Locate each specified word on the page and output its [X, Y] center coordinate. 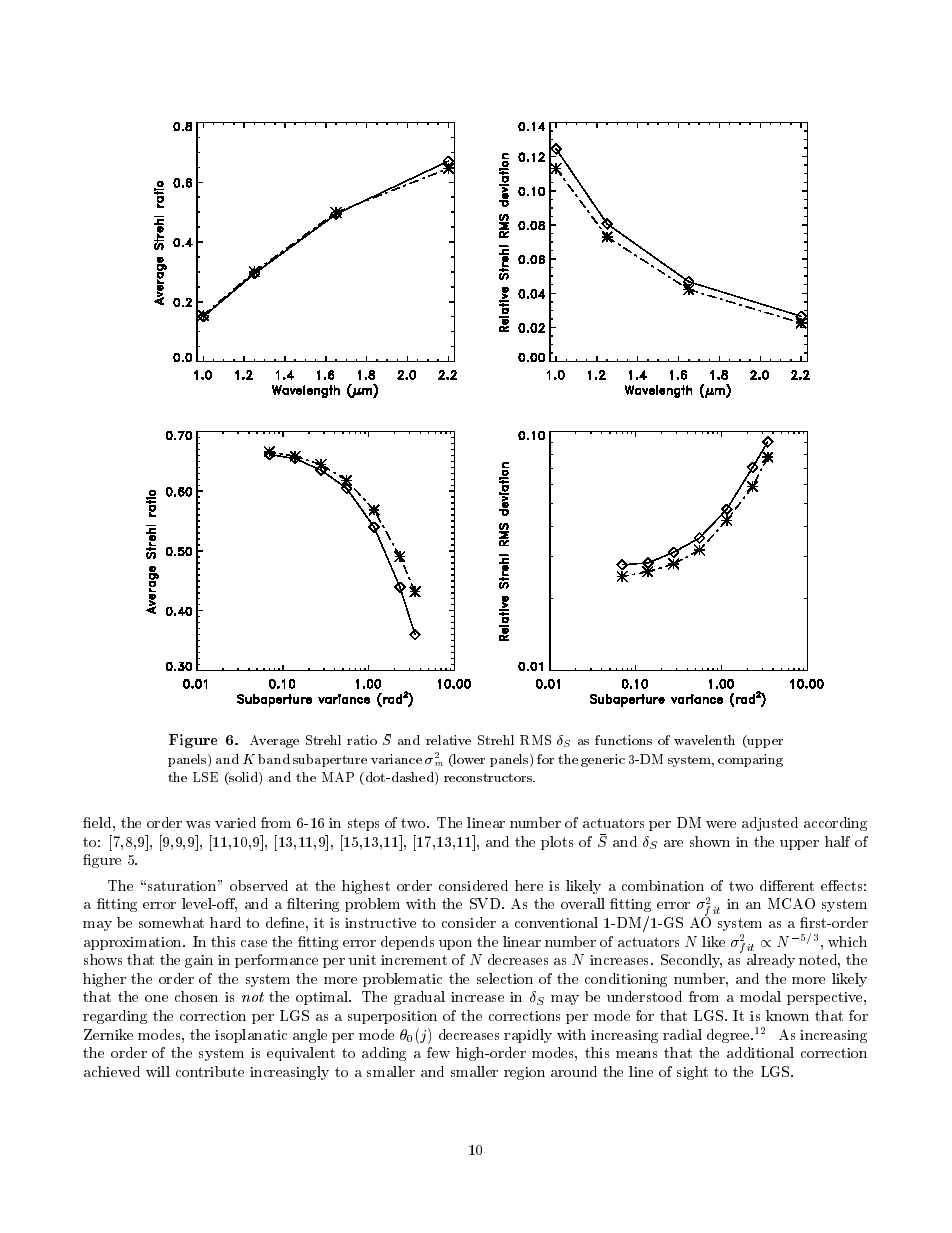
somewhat [171, 922]
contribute [210, 1071]
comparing [750, 760]
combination [663, 885]
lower [468, 760]
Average [274, 741]
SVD [485, 903]
